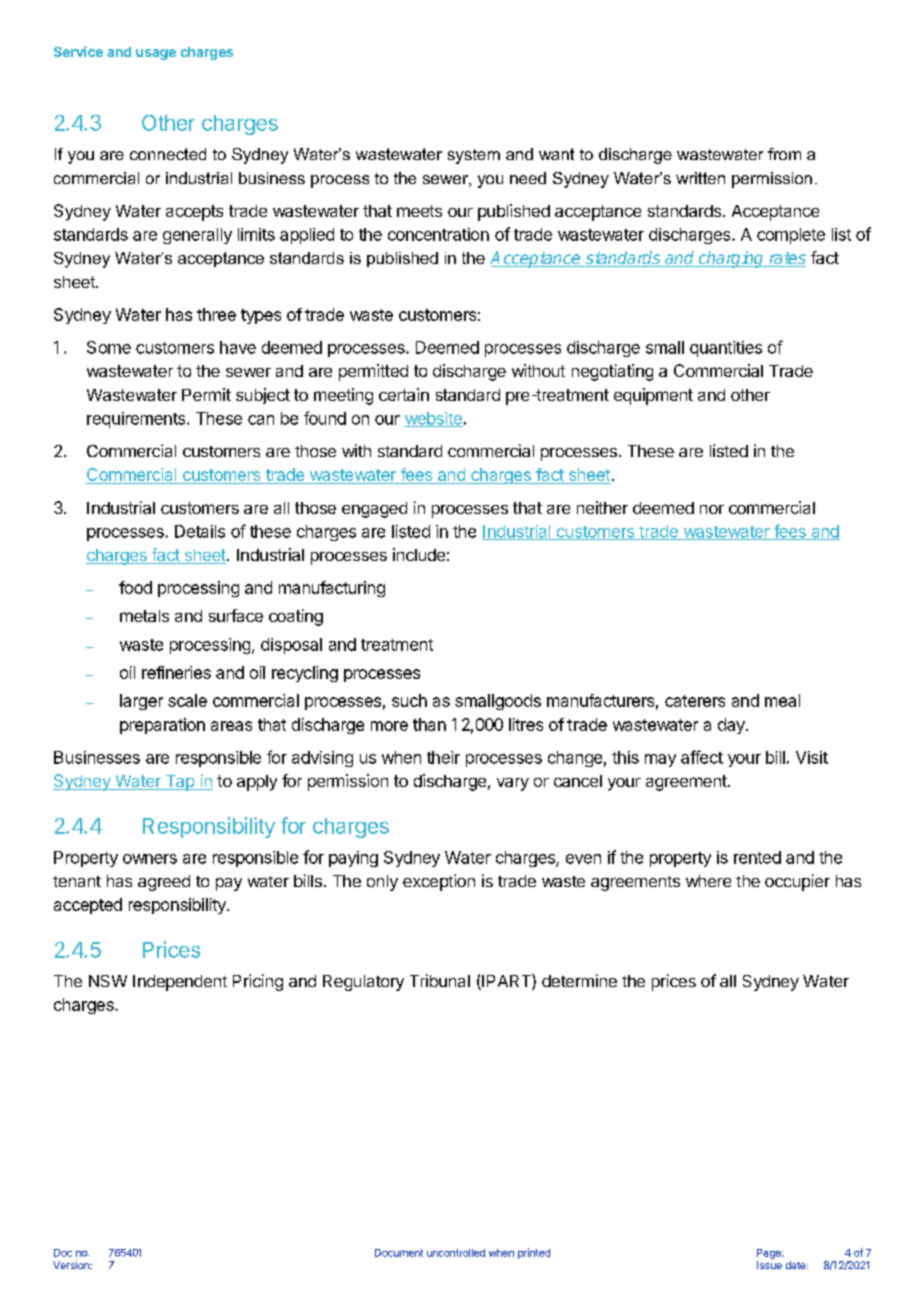 Image resolution: width=924 pixels, height=1308 pixels. I want to click on usage, so click(156, 54).
